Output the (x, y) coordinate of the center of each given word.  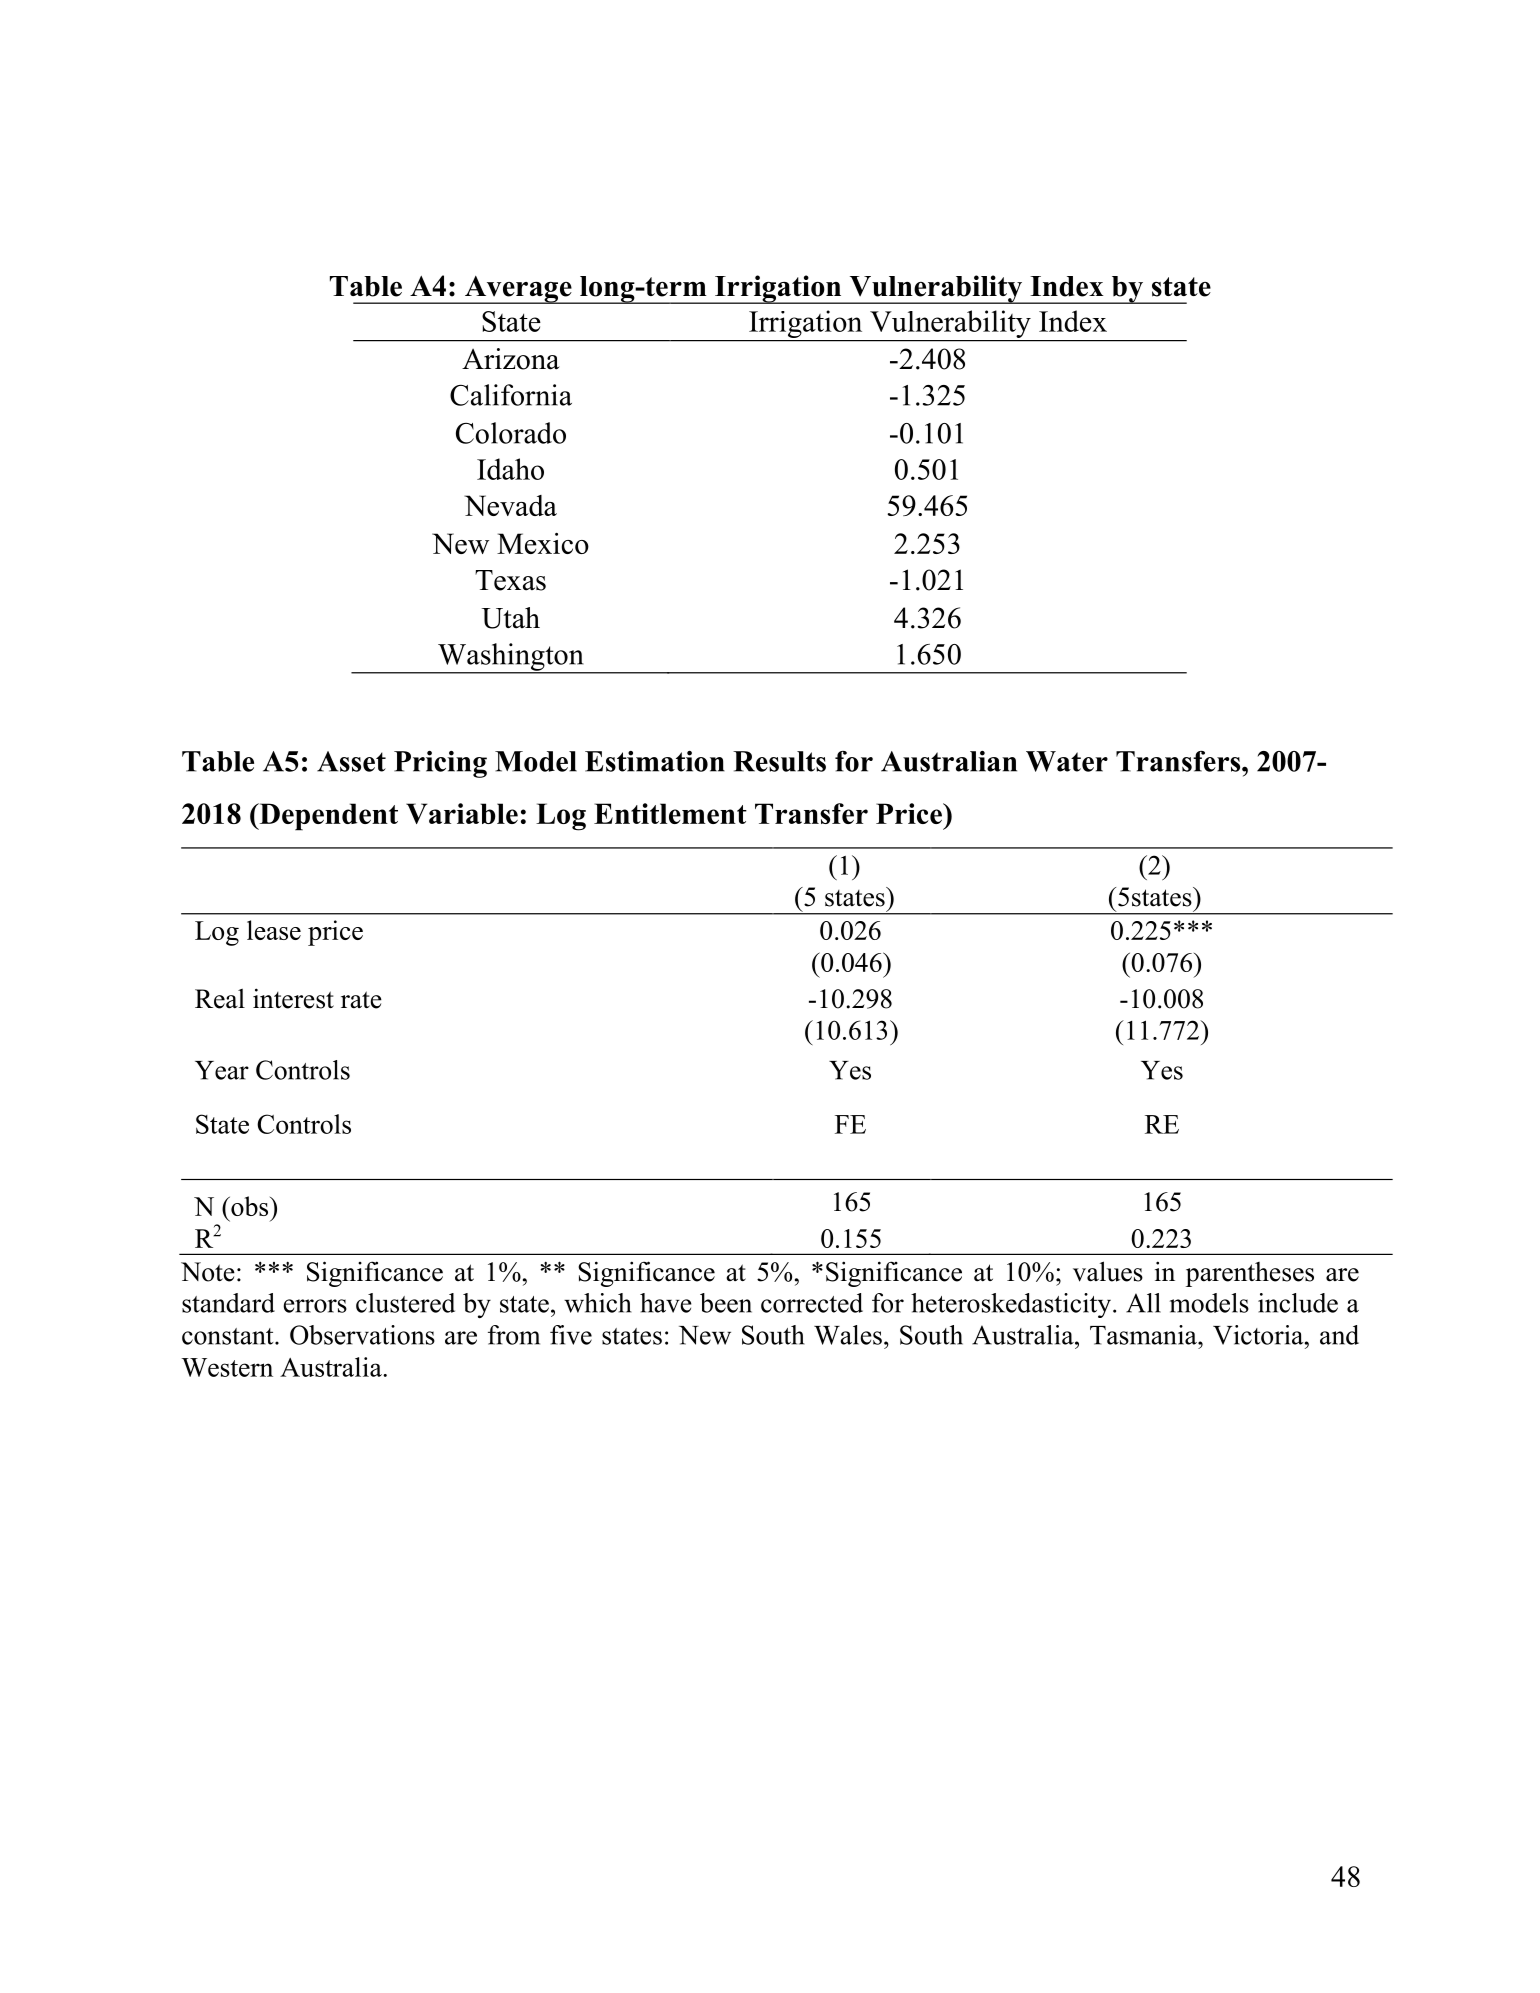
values (1108, 1271)
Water (1067, 761)
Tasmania (1144, 1335)
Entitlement (670, 813)
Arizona (511, 359)
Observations (362, 1335)
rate (361, 1000)
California (511, 395)
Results (779, 761)
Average (518, 290)
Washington (511, 658)
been (726, 1303)
